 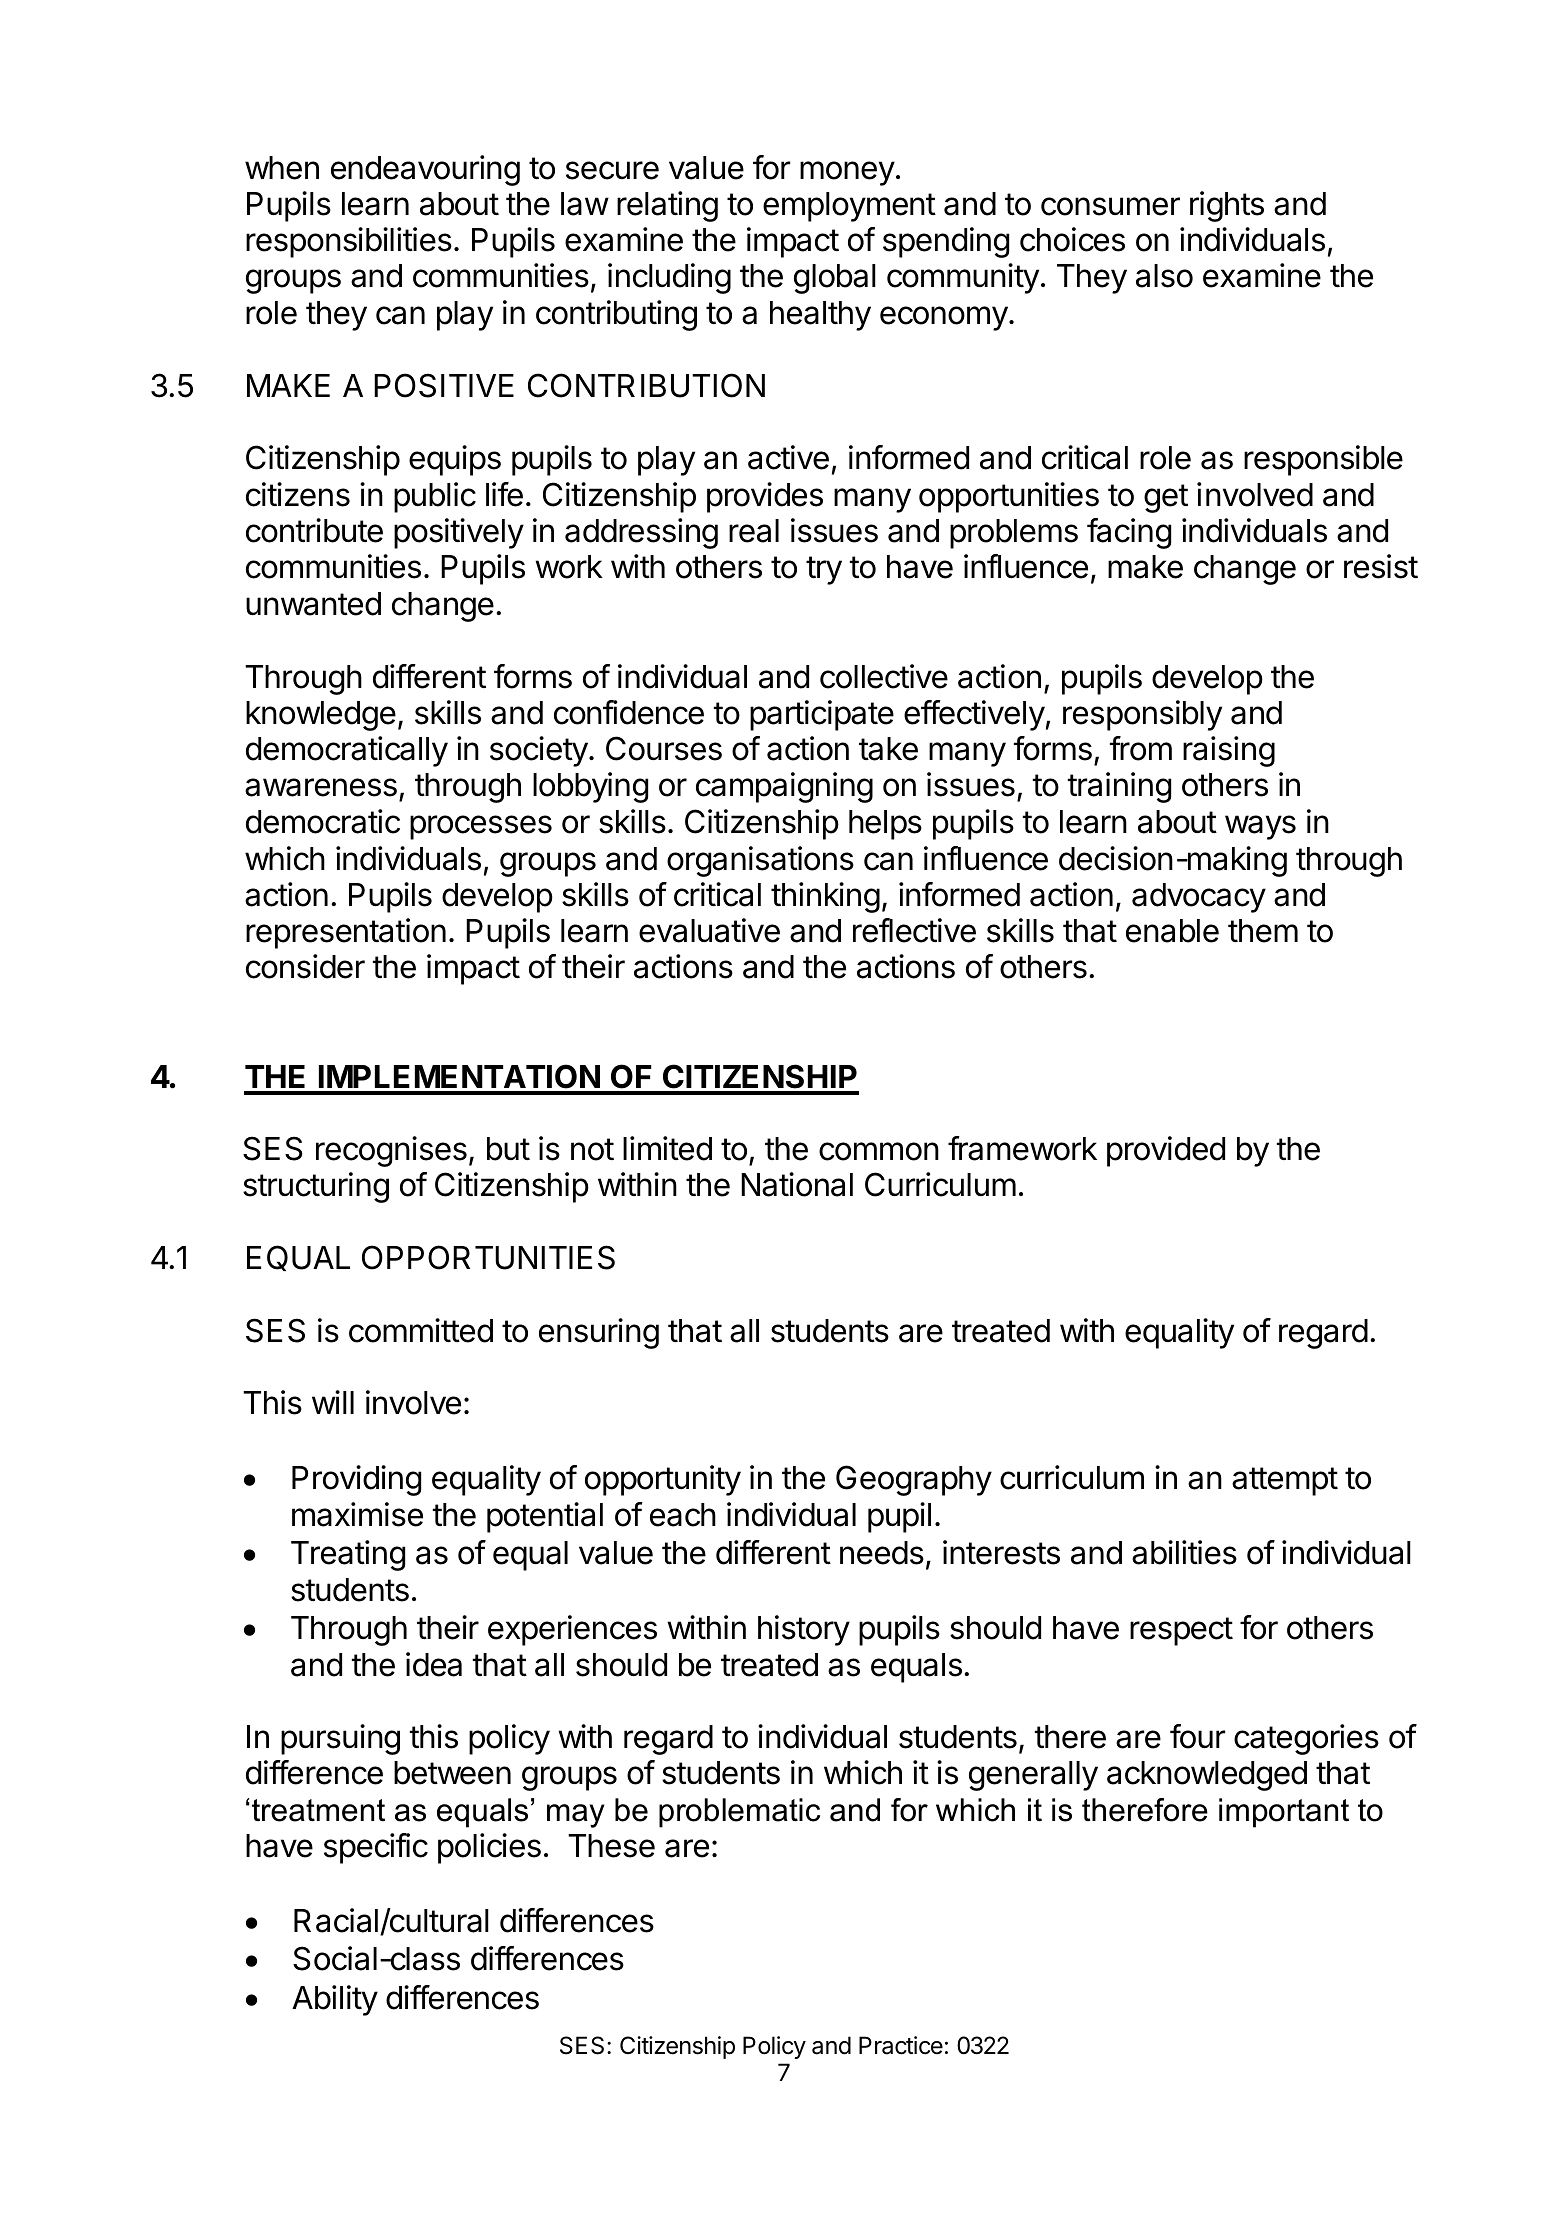 I want to click on Practice, so click(x=901, y=2045).
